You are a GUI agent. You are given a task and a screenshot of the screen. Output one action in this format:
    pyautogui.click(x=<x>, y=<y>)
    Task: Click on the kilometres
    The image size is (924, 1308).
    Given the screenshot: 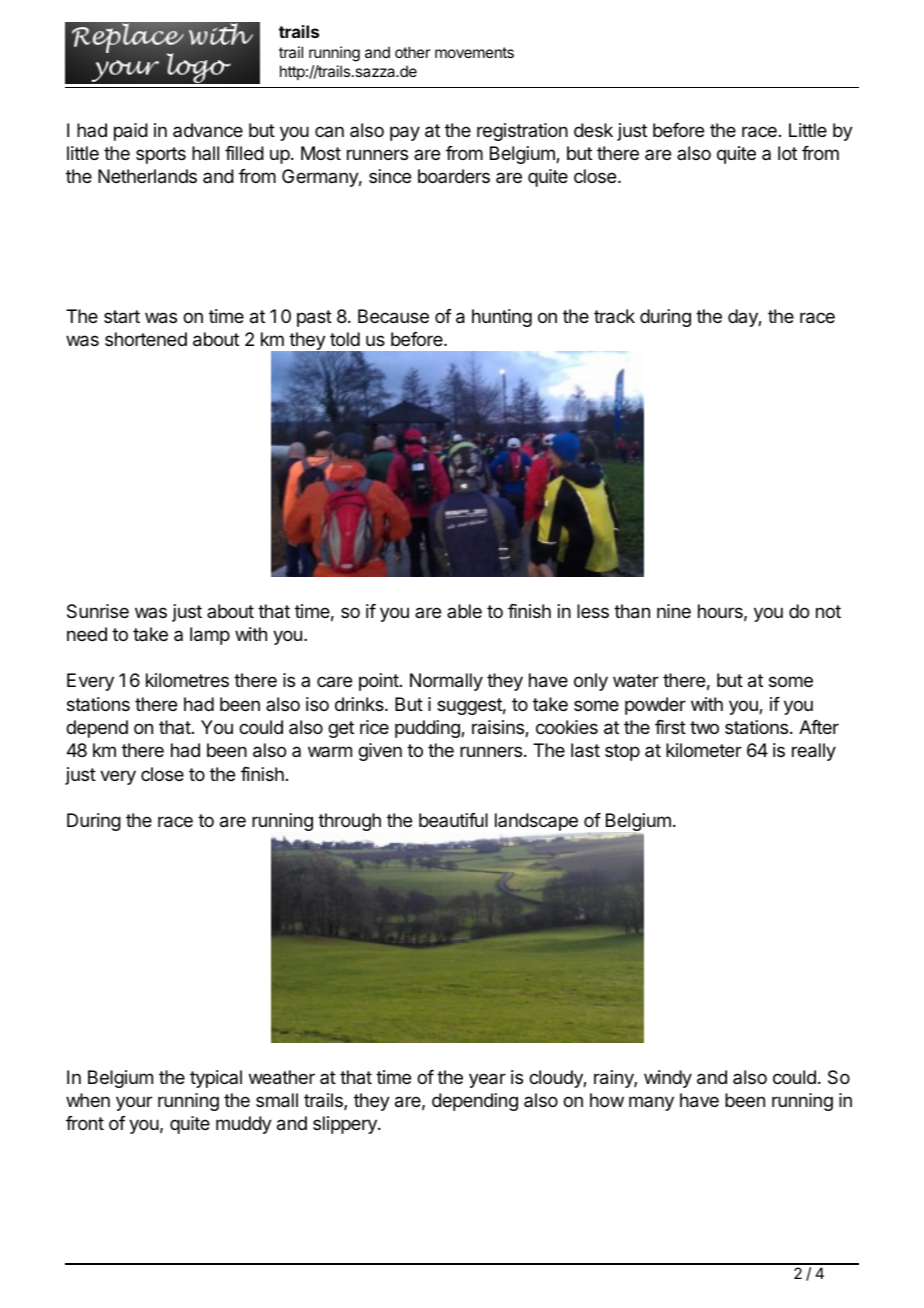 What is the action you would take?
    pyautogui.click(x=187, y=680)
